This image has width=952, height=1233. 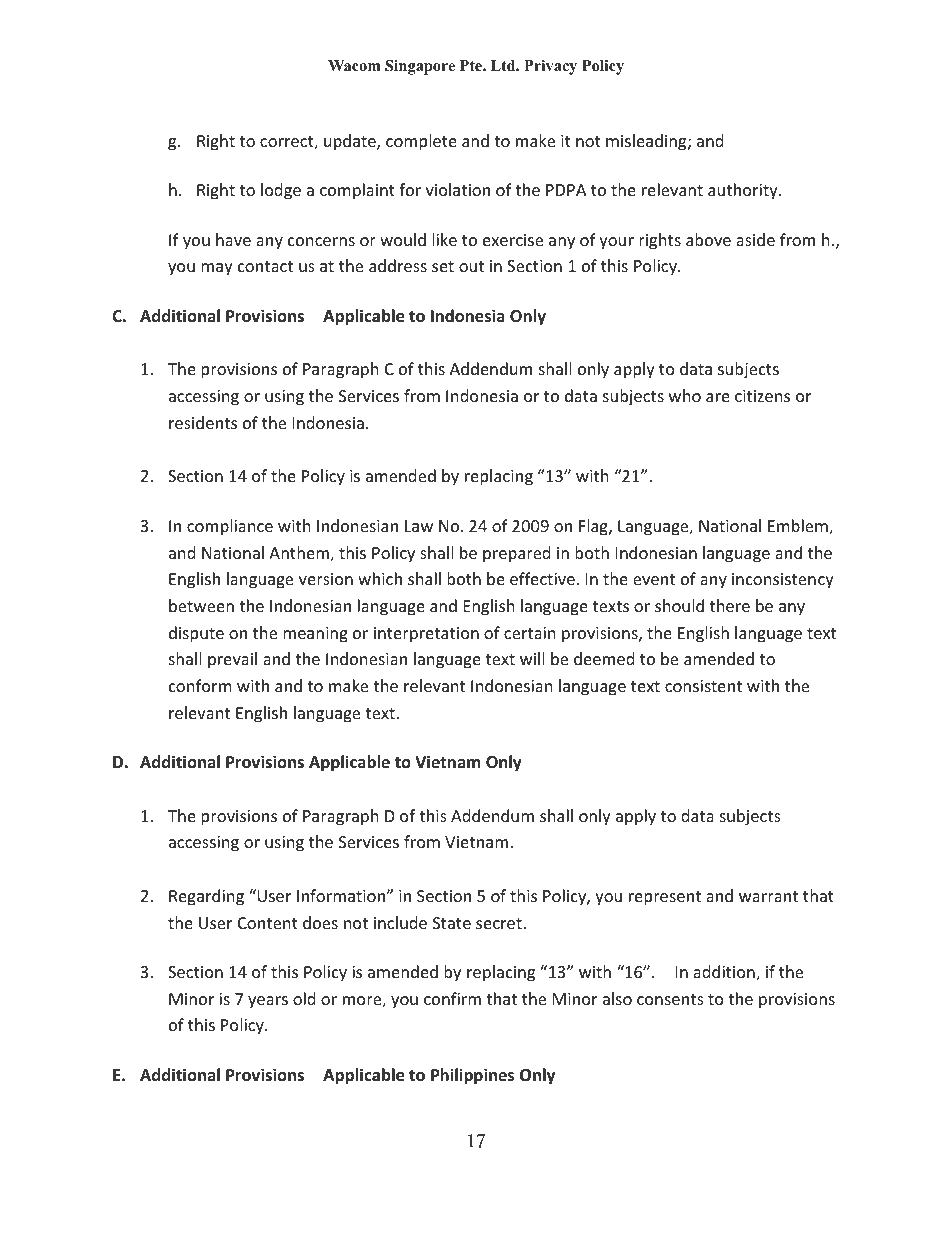 What do you see at coordinates (703, 686) in the image?
I see `consistent` at bounding box center [703, 686].
